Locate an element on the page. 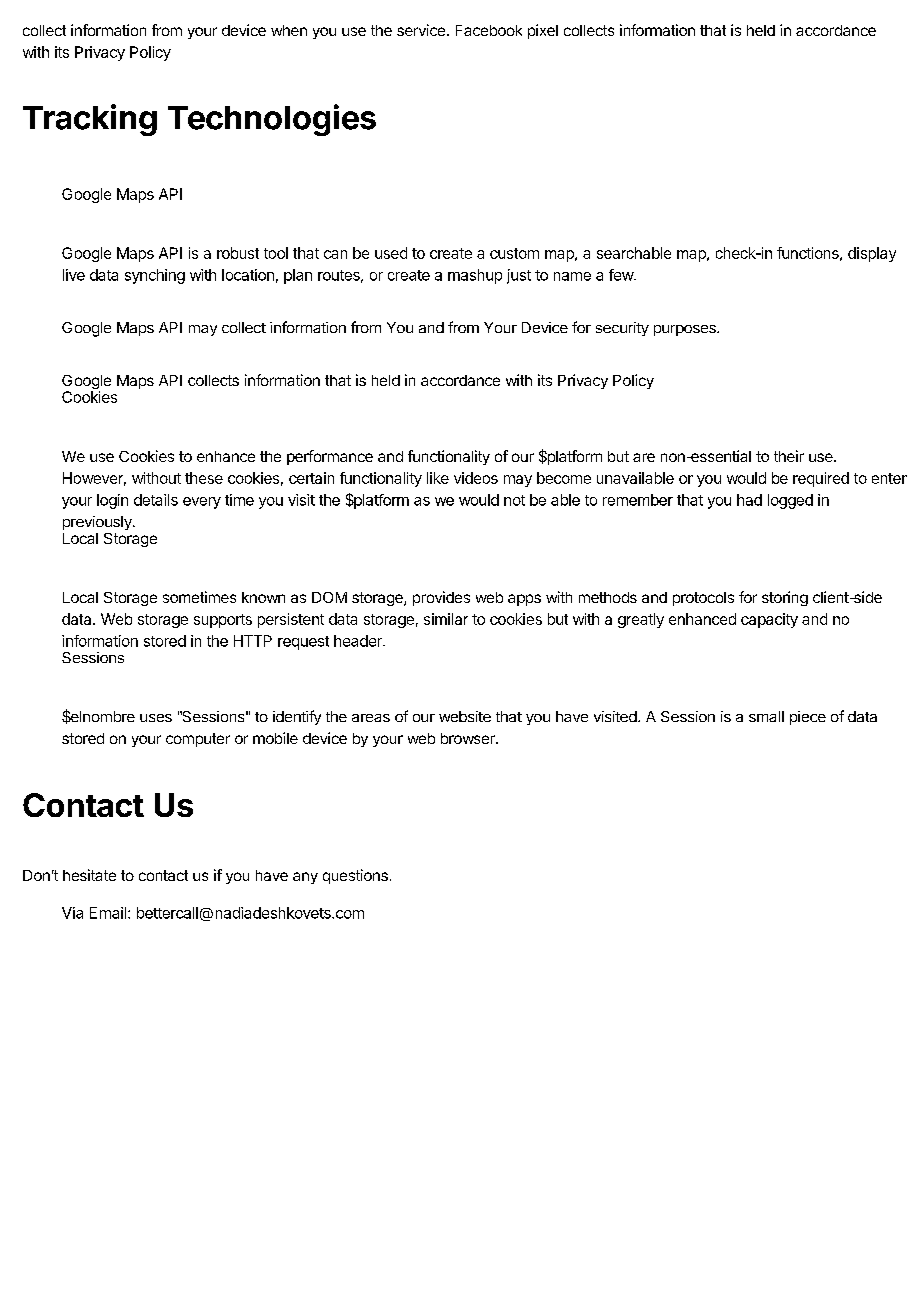  Email is located at coordinates (109, 913).
